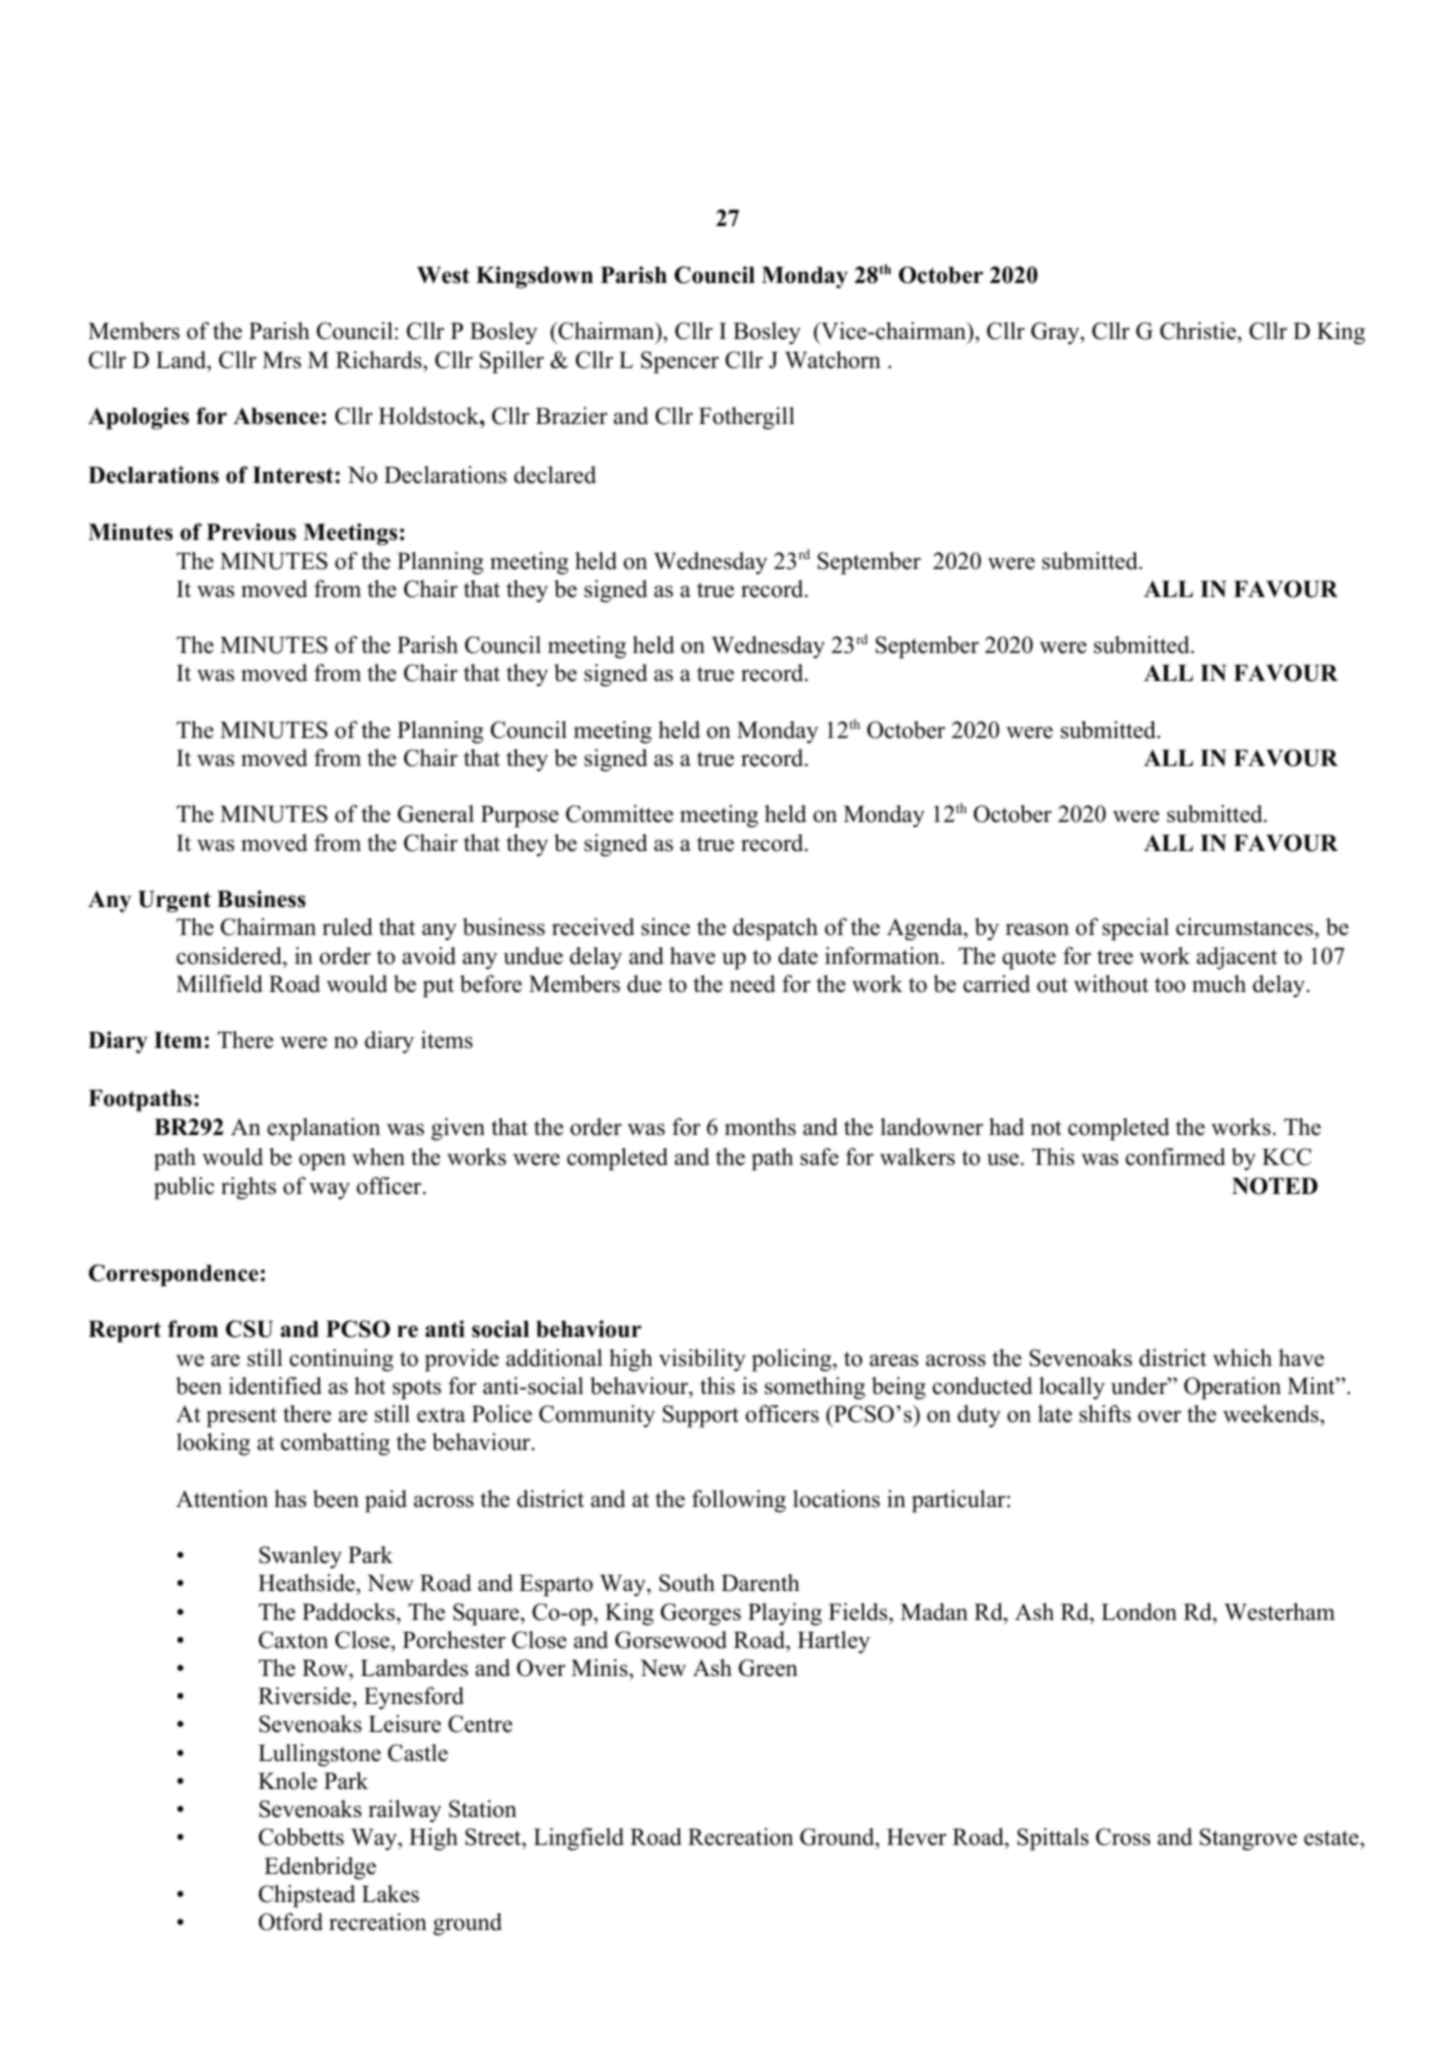 Image resolution: width=1454 pixels, height=2058 pixels. Describe the element at coordinates (1242, 1358) in the page. I see `which` at that location.
